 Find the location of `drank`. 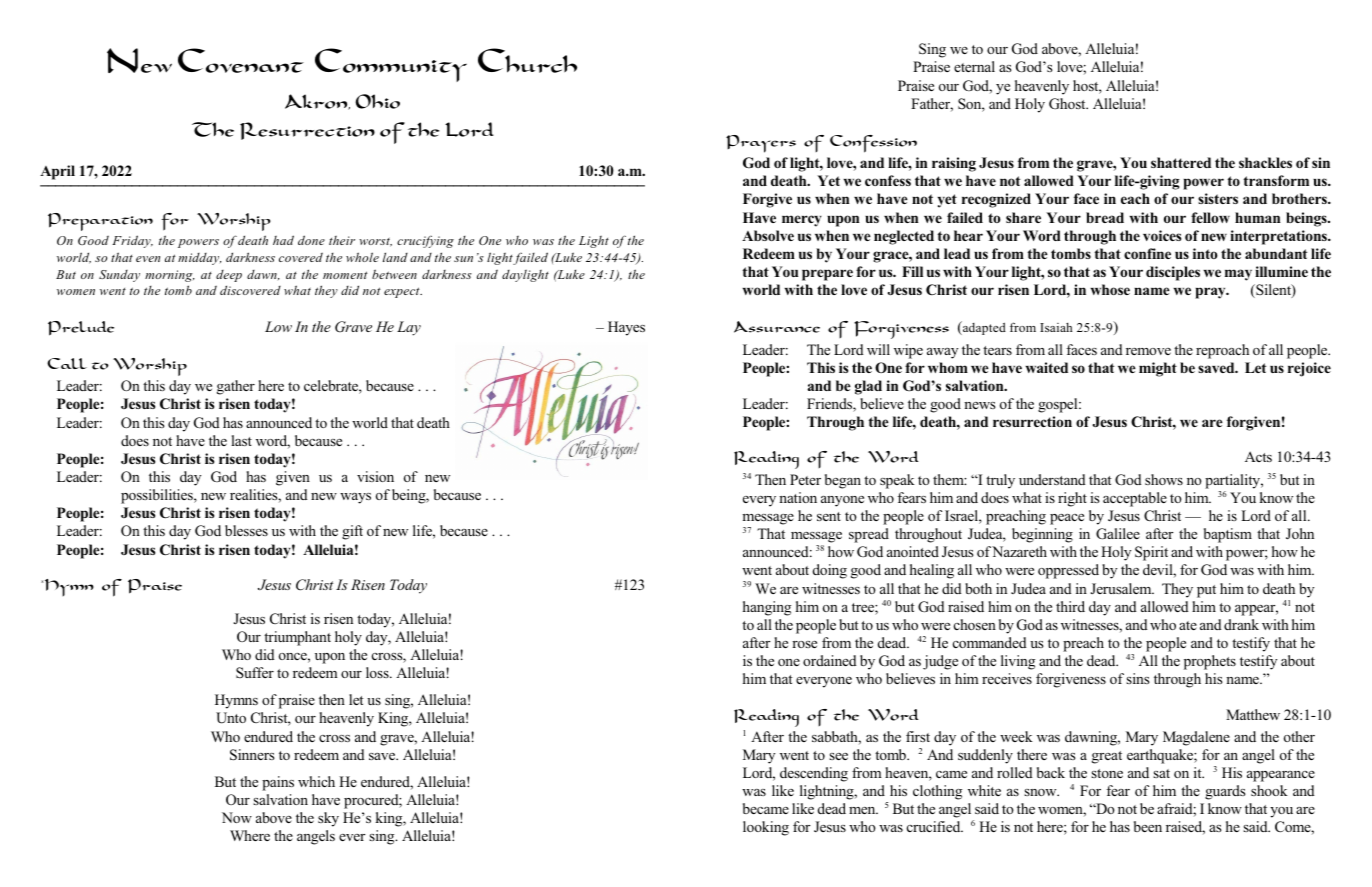

drank is located at coordinates (1241, 624).
